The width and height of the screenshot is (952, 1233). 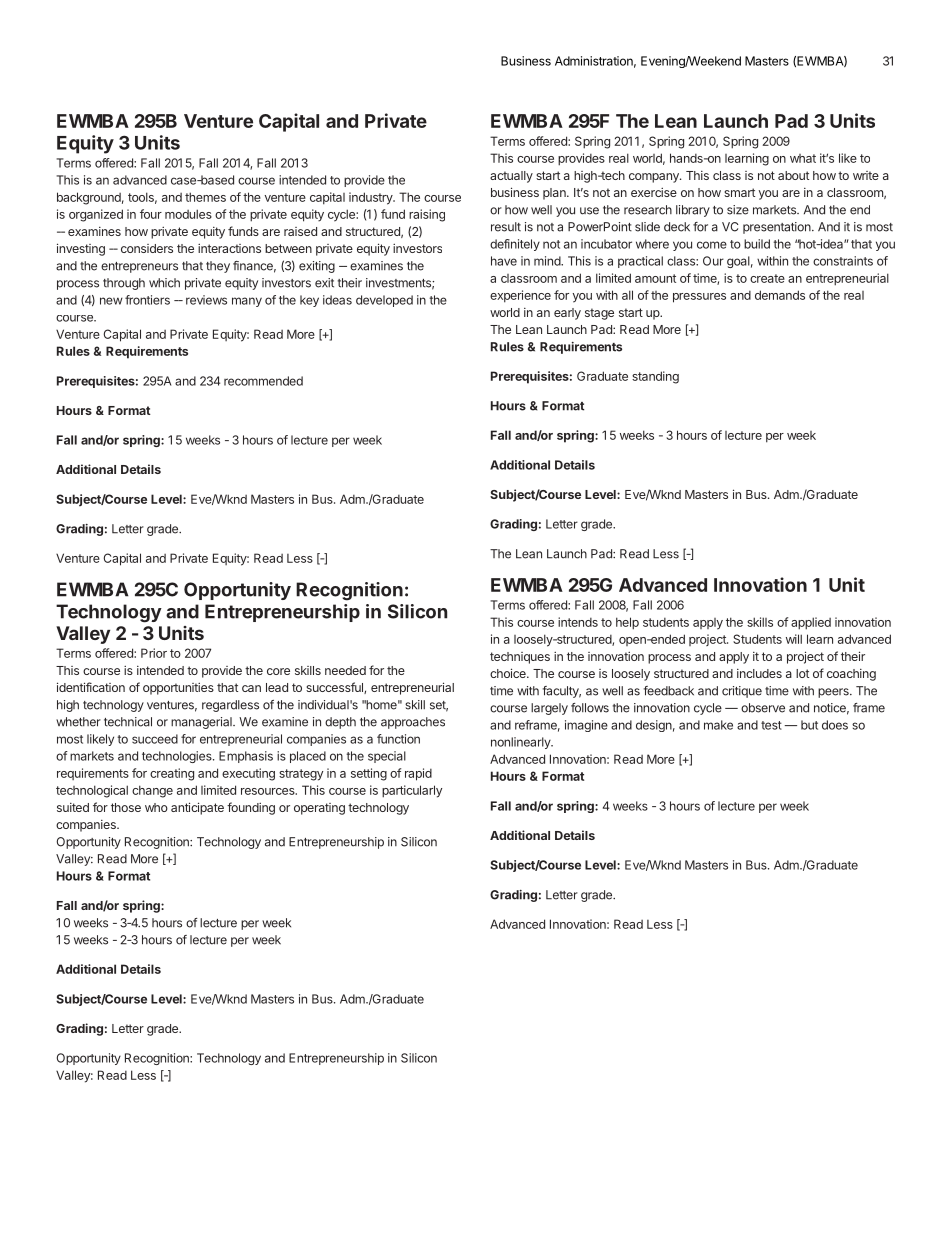 What do you see at coordinates (811, 623) in the screenshot?
I see `applied` at bounding box center [811, 623].
